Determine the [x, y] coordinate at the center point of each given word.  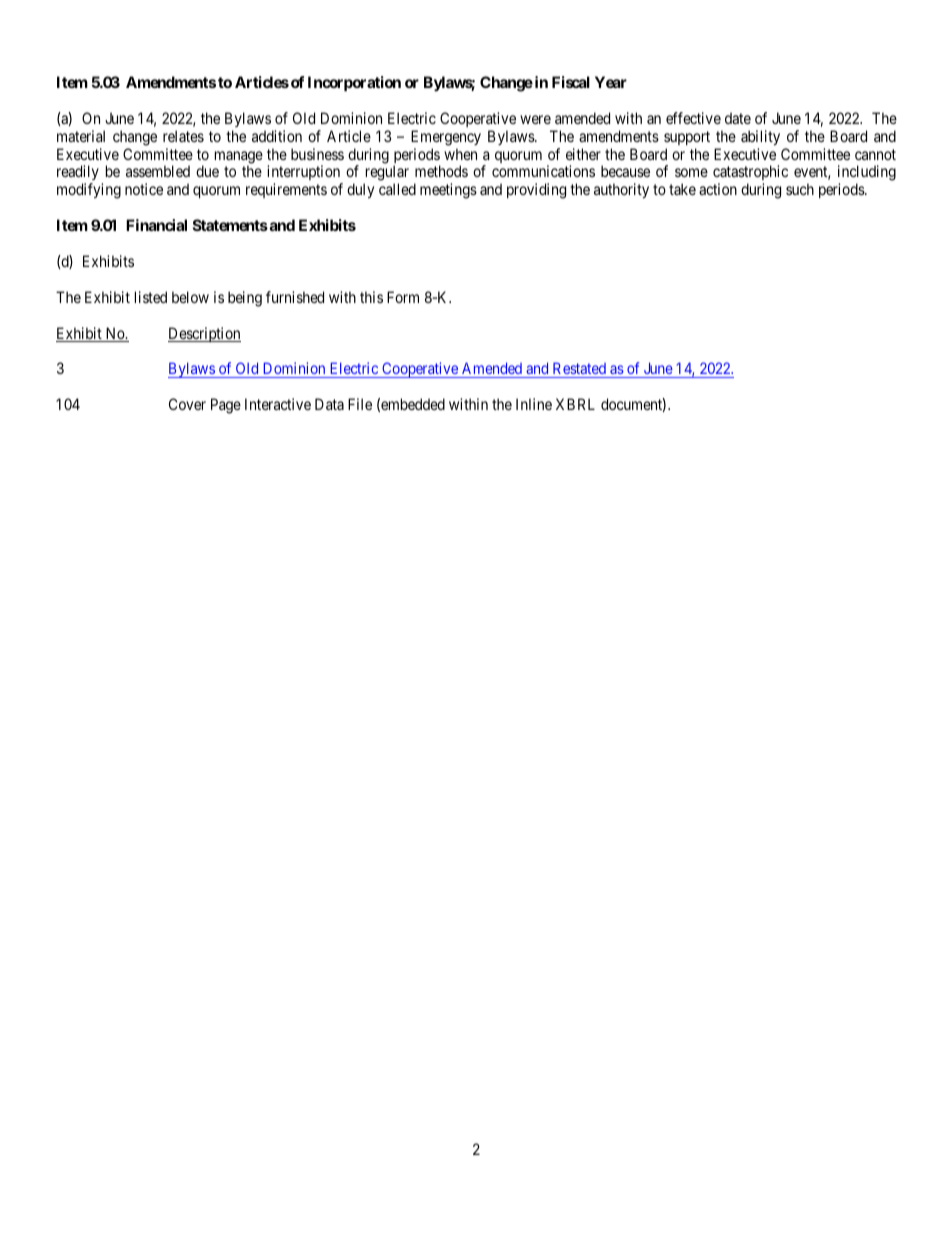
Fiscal [571, 82]
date [738, 118]
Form [403, 297]
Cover [187, 404]
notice [144, 189]
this [371, 297]
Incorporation [354, 83]
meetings [448, 191]
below [190, 297]
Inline [534, 404]
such [800, 189]
